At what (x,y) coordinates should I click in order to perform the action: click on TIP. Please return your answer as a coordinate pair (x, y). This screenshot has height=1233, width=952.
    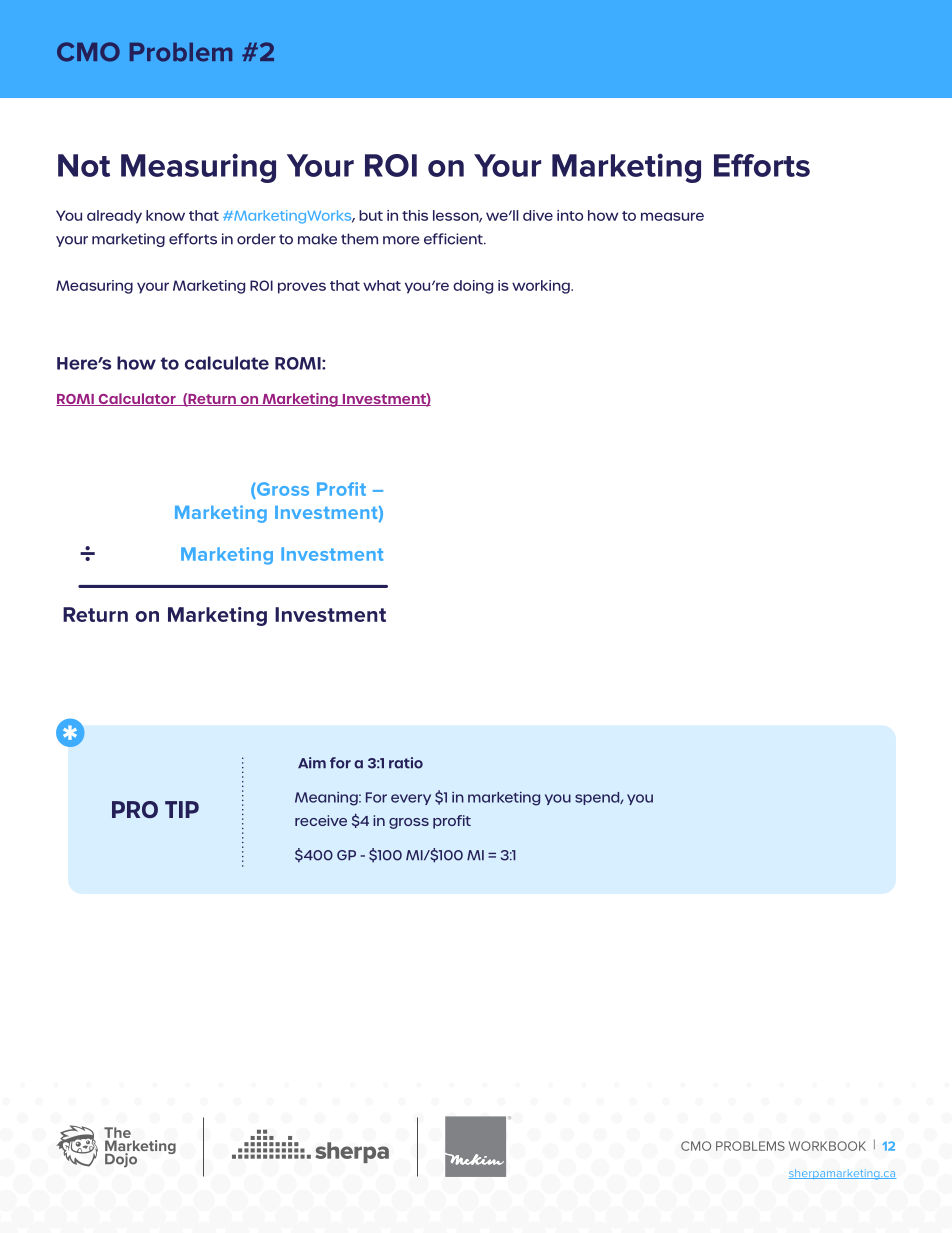
    Looking at the image, I should click on (182, 809).
